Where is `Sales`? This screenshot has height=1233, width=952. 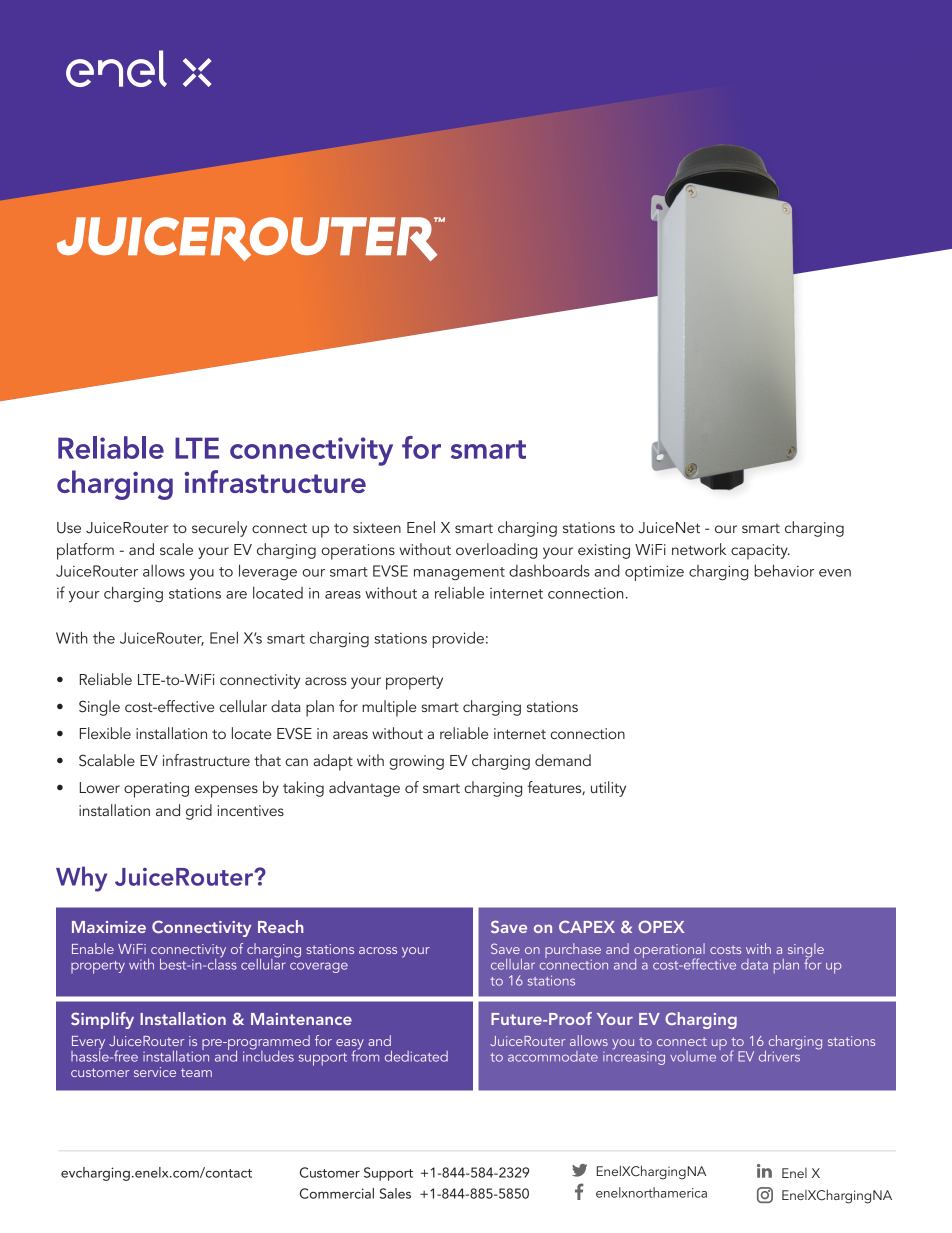
Sales is located at coordinates (395, 1193).
